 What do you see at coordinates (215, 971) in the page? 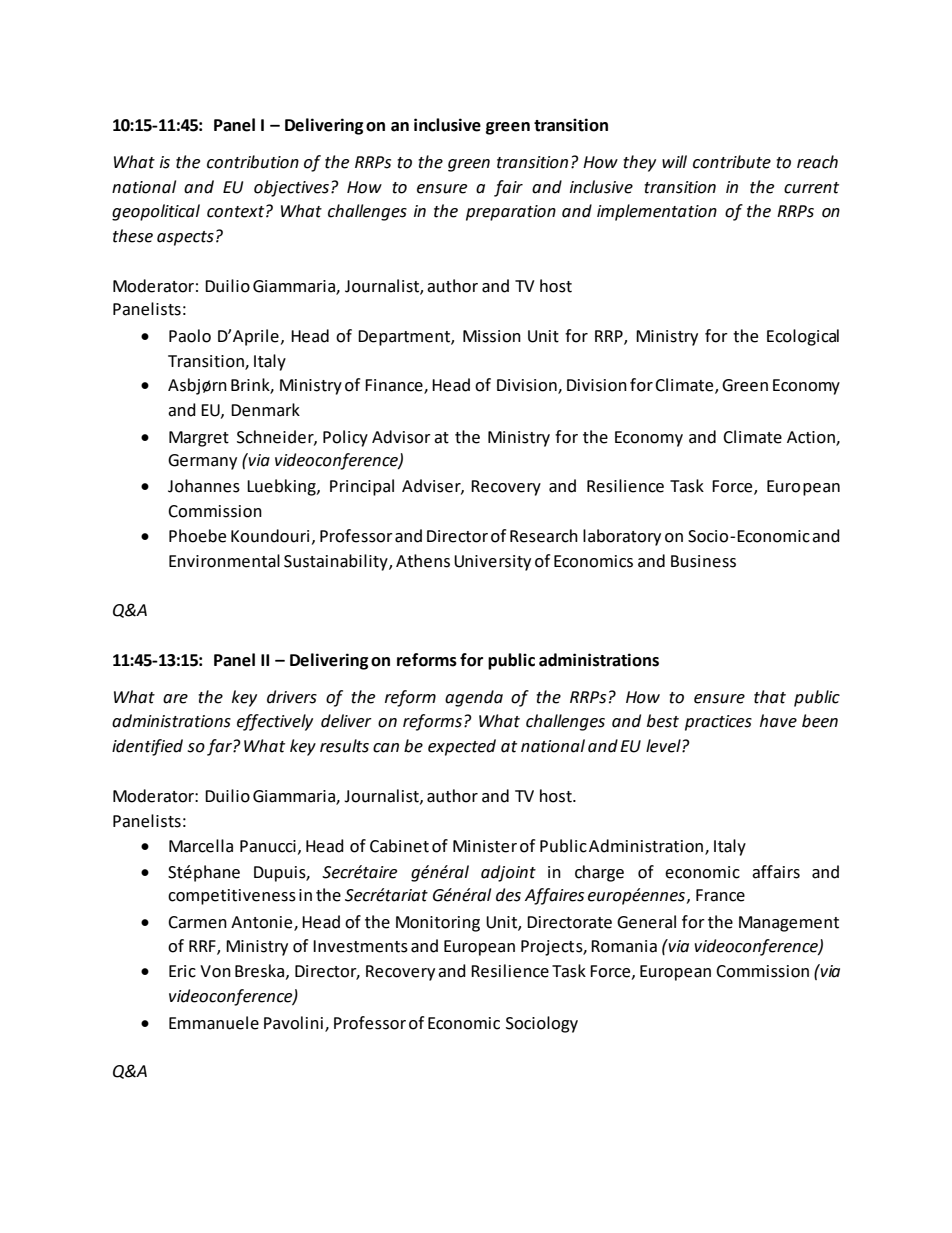
I see `Von` at bounding box center [215, 971].
